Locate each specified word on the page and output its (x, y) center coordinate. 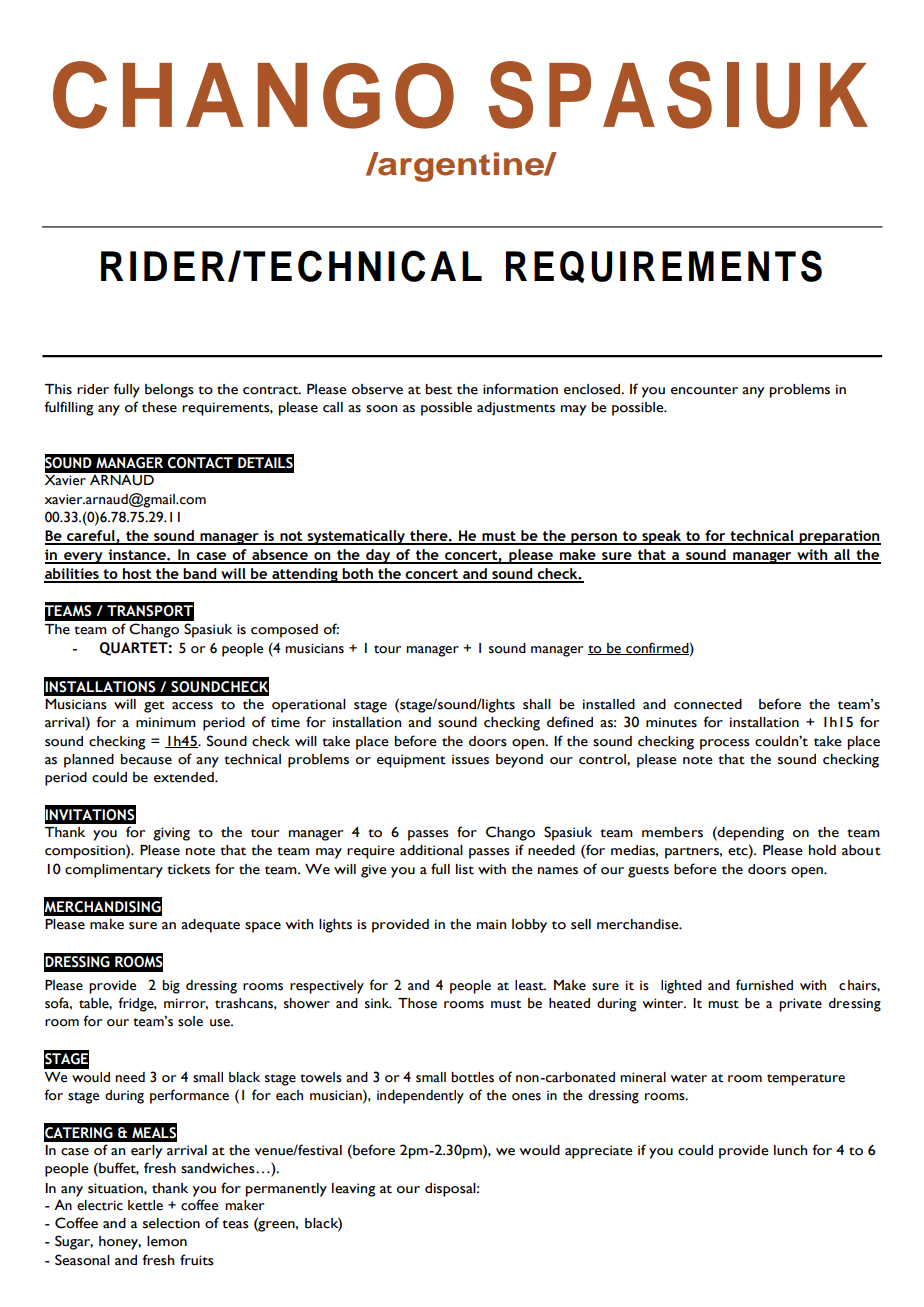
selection (171, 1223)
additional (431, 850)
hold (822, 850)
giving (171, 834)
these (159, 407)
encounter (704, 390)
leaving (353, 1190)
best (439, 389)
